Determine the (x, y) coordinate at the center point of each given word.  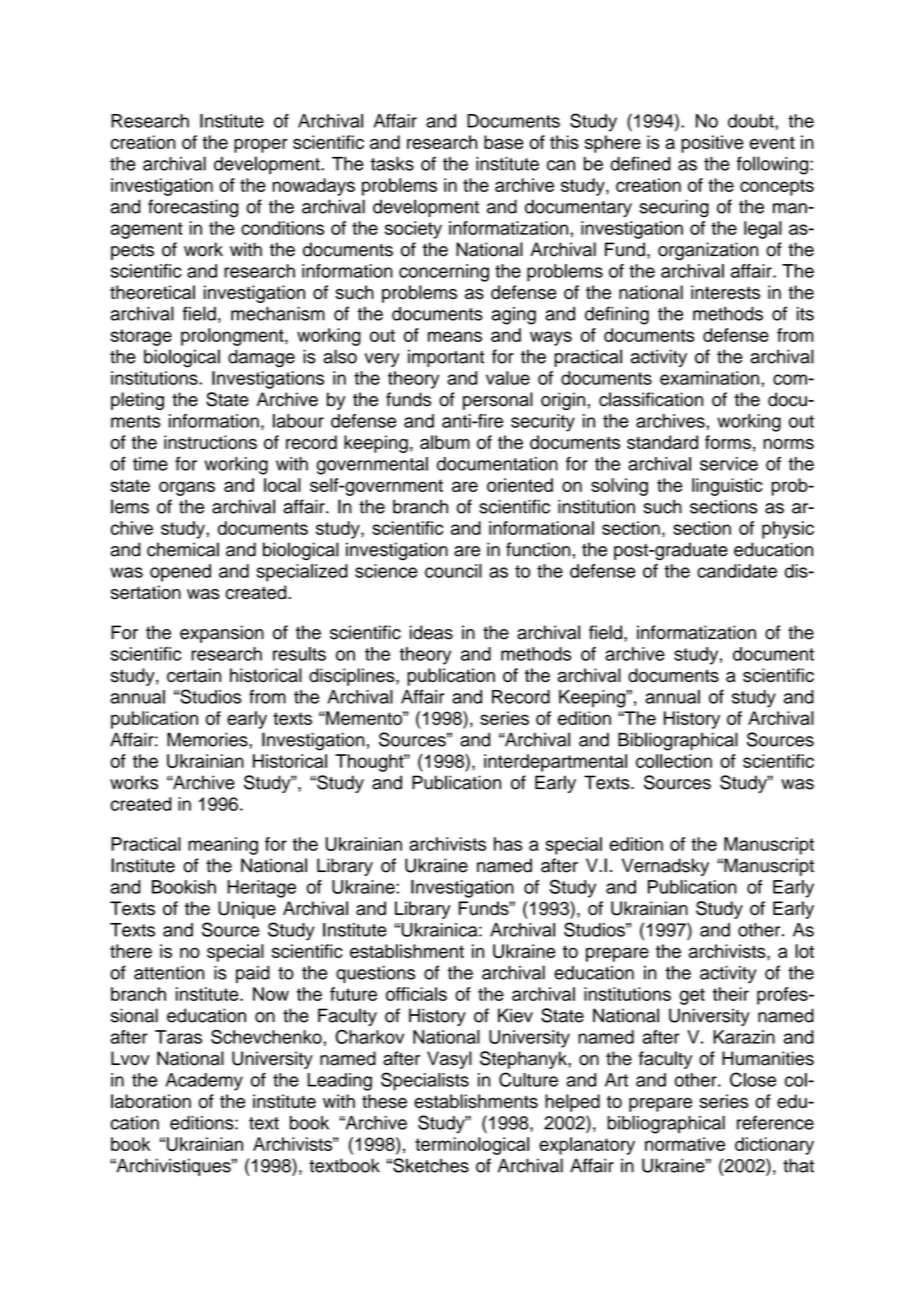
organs (187, 488)
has (508, 844)
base (504, 142)
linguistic (727, 487)
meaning (223, 846)
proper (261, 145)
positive (712, 144)
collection (674, 761)
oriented (520, 485)
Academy (204, 1082)
